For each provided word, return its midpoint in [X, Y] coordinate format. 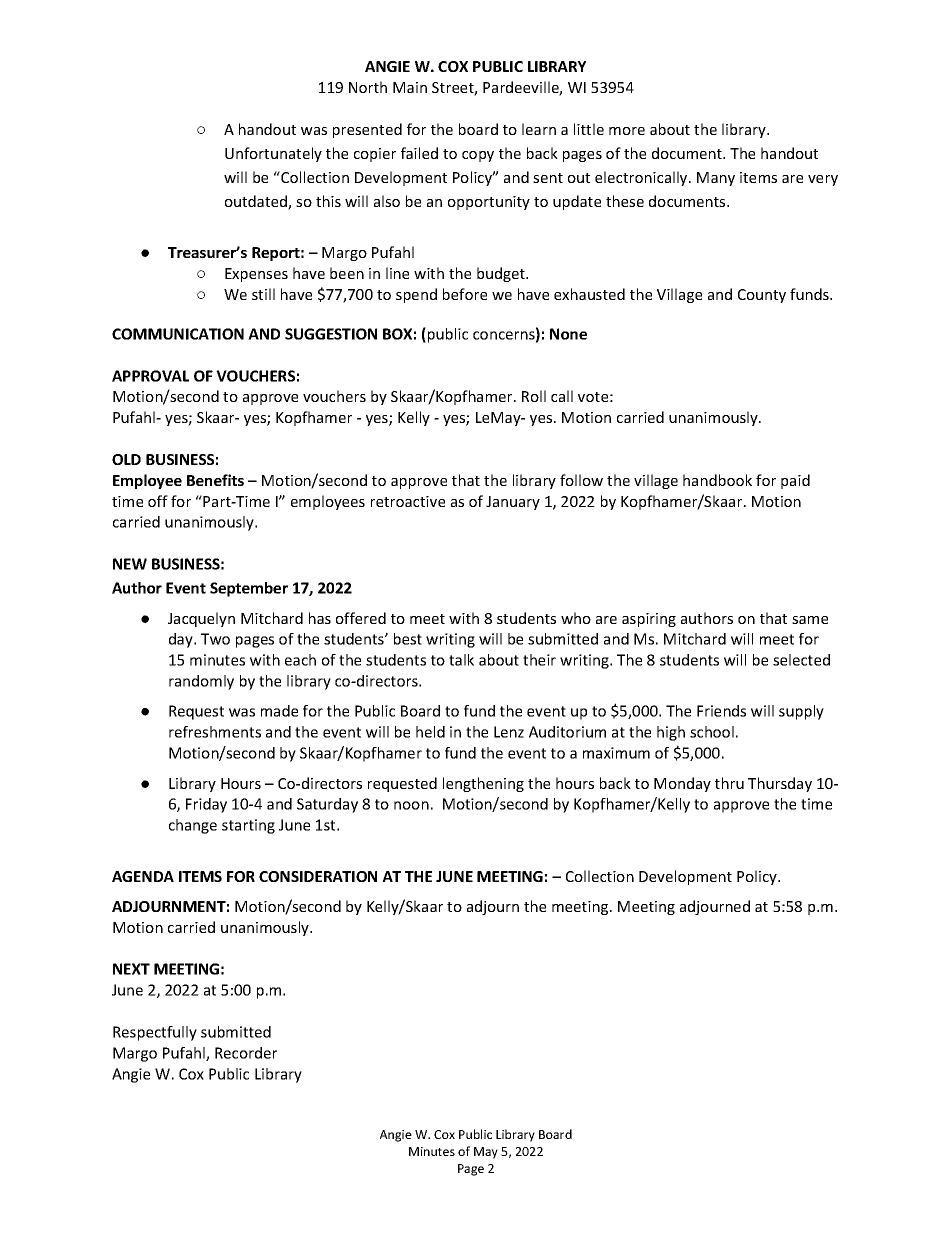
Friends [721, 711]
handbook [717, 480]
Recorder [246, 1053]
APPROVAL [150, 376]
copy [478, 156]
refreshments [215, 732]
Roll [534, 396]
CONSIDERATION [318, 876]
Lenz [509, 732]
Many [716, 179]
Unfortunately [273, 154]
